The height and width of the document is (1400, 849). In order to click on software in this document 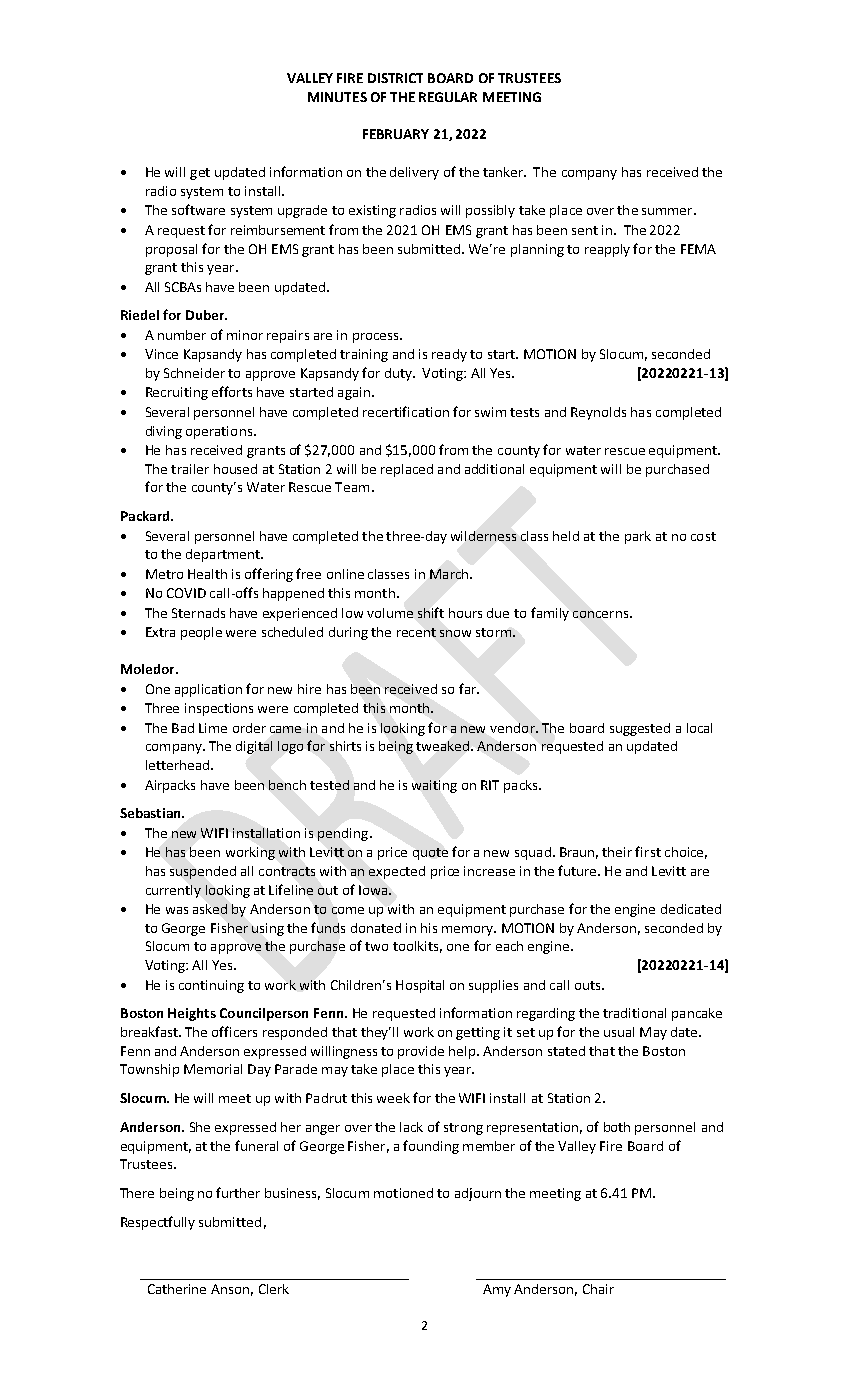, I will do `click(198, 209)`.
